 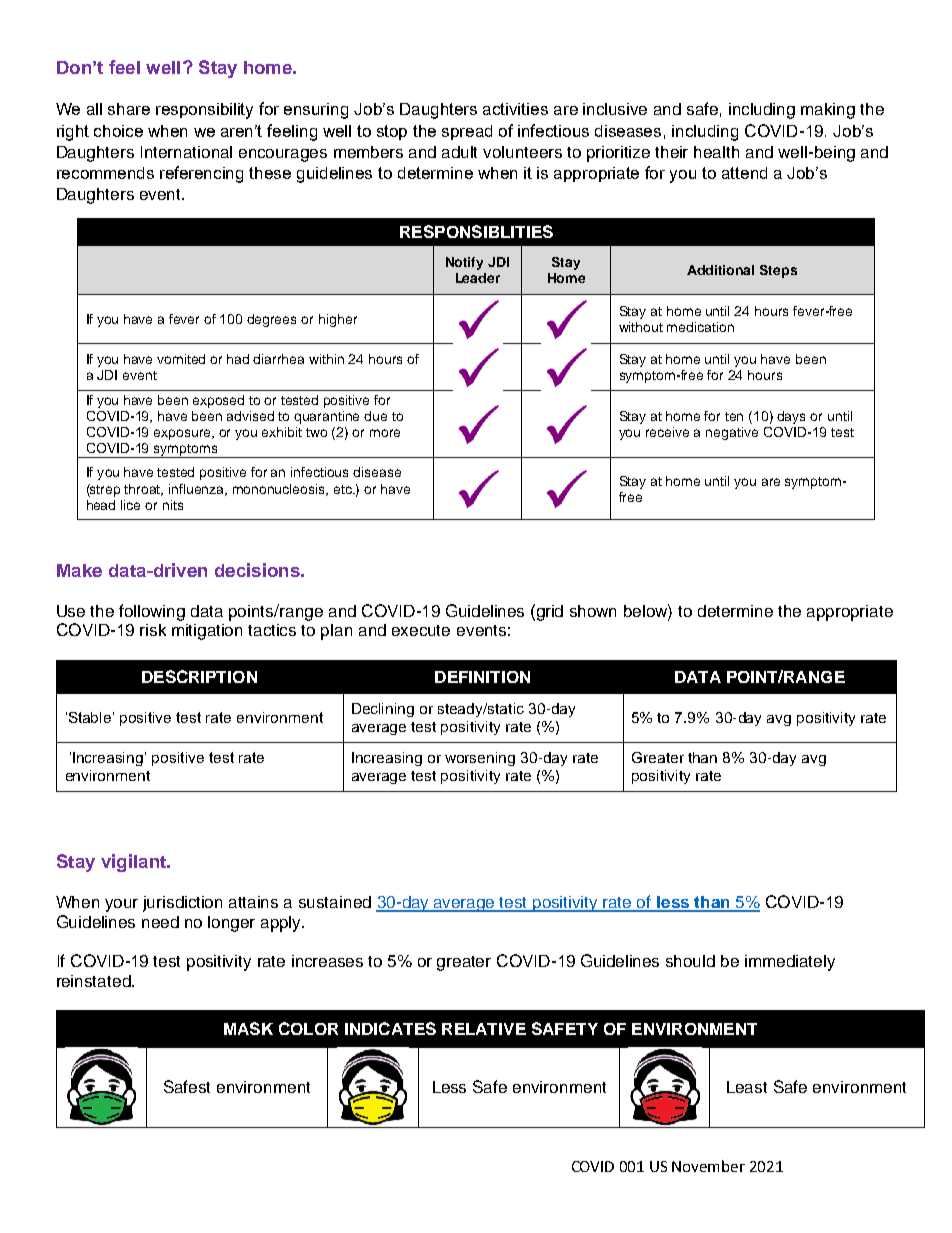 I want to click on more, so click(x=385, y=433).
